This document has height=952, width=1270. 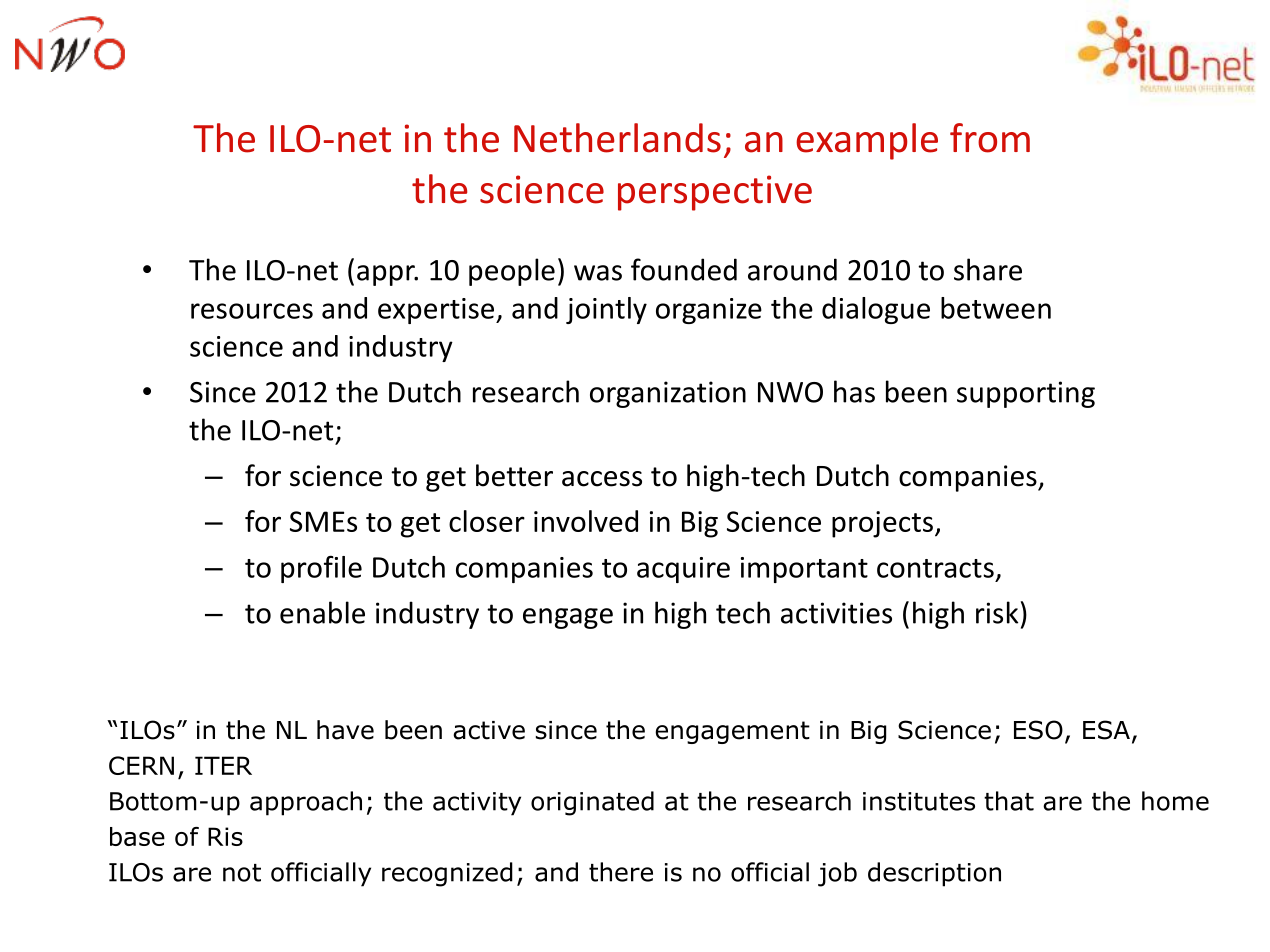 What do you see at coordinates (345, 730) in the document?
I see `have` at bounding box center [345, 730].
